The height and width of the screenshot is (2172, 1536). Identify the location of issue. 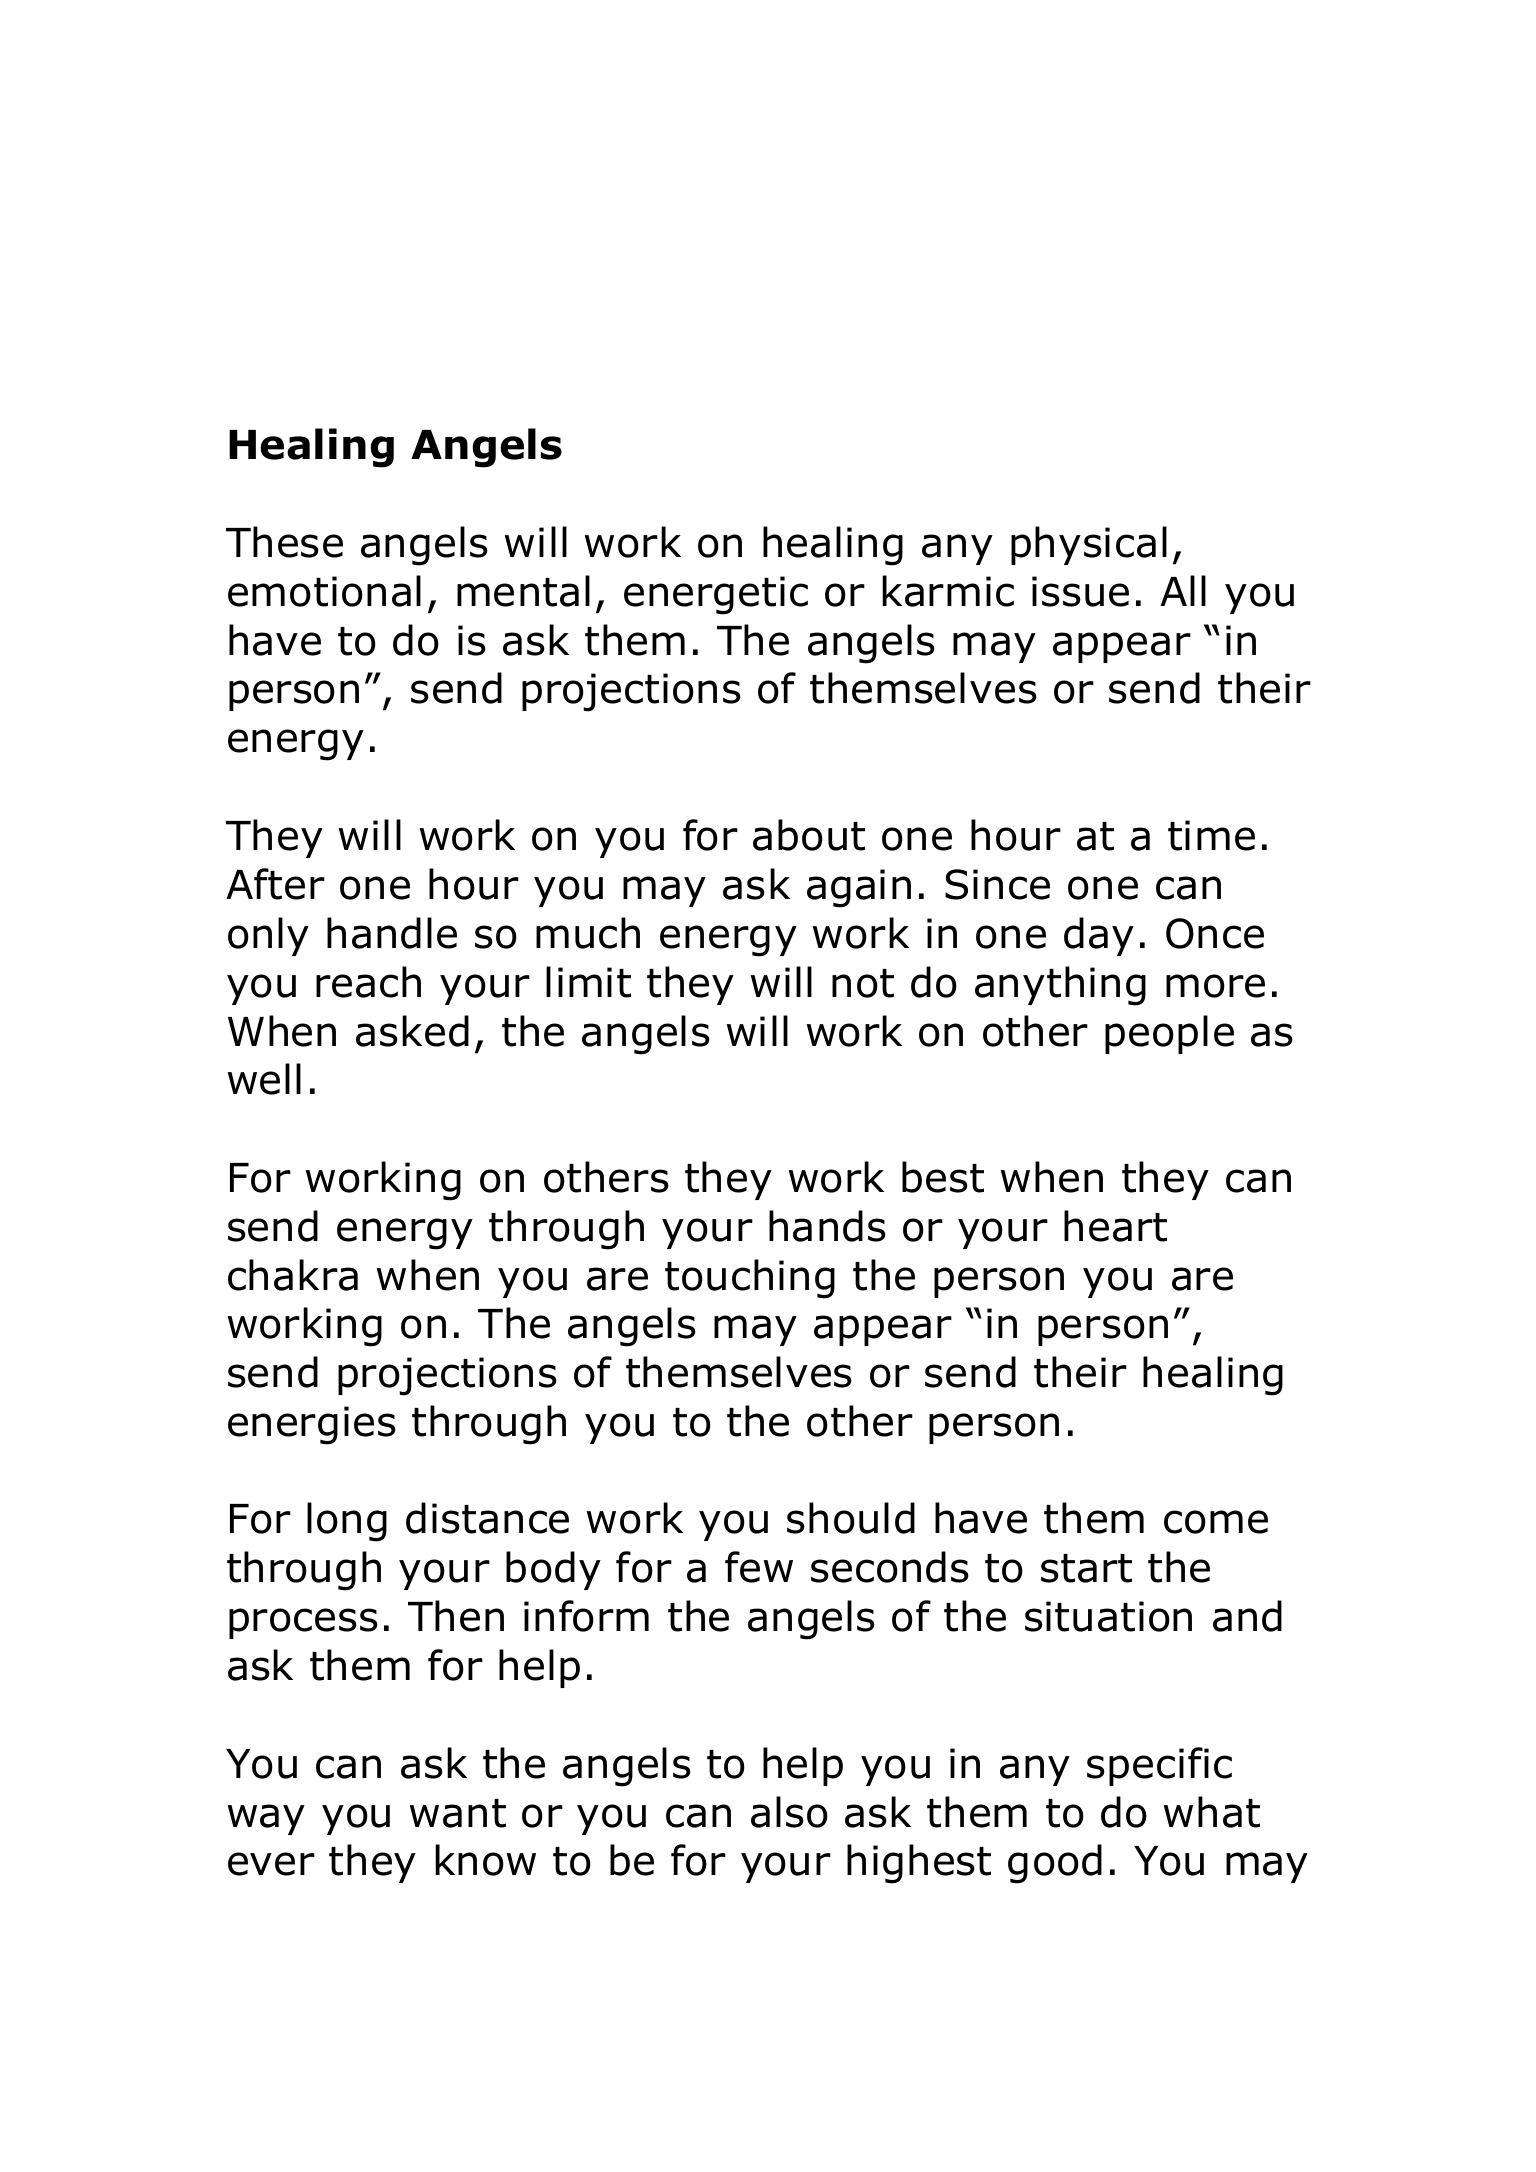
(1080, 591).
